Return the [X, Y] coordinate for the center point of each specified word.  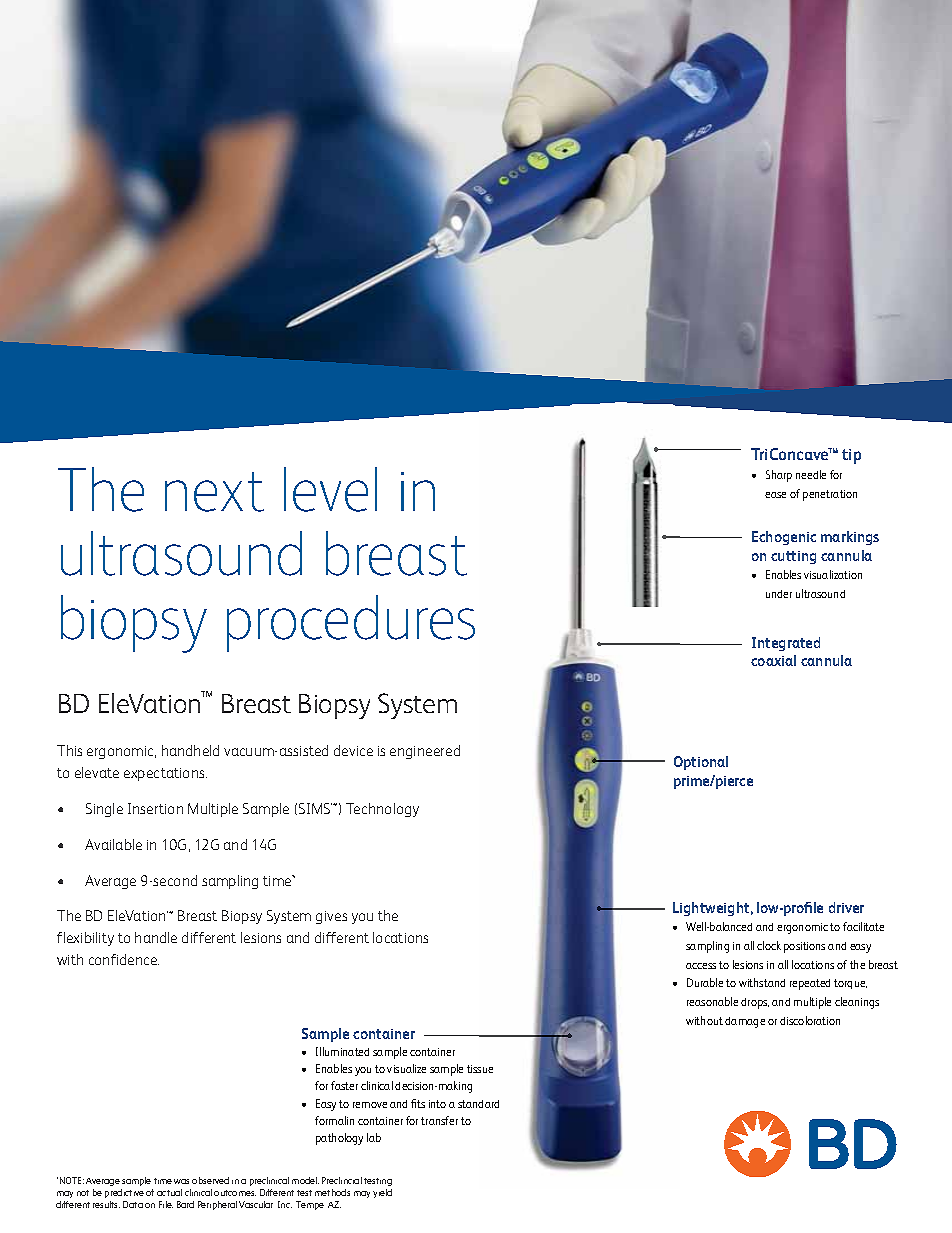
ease [775, 495]
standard [478, 1104]
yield [382, 1193]
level [330, 489]
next [214, 492]
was [181, 1181]
